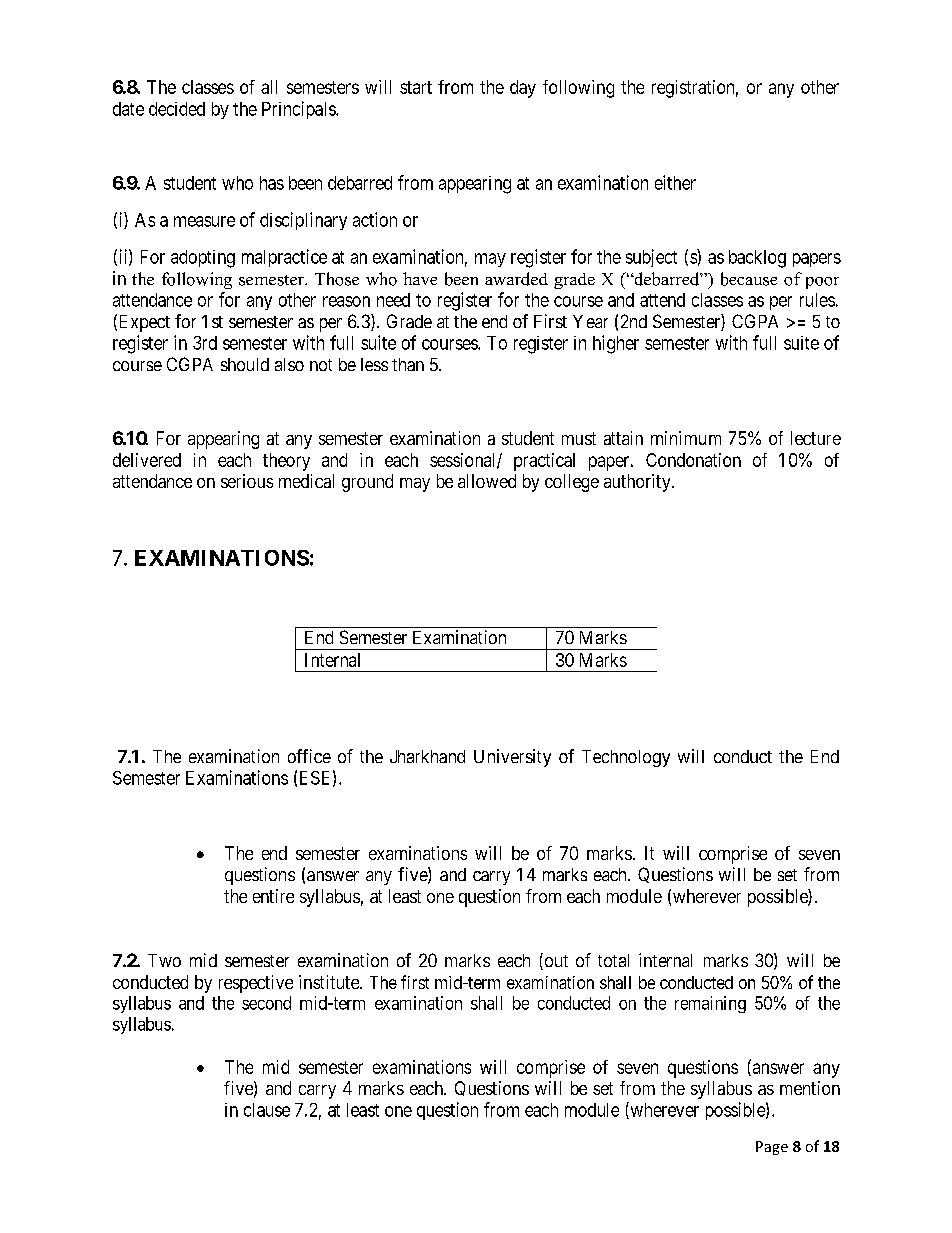 The image size is (952, 1233). Describe the element at coordinates (309, 756) in the page. I see `office` at that location.
